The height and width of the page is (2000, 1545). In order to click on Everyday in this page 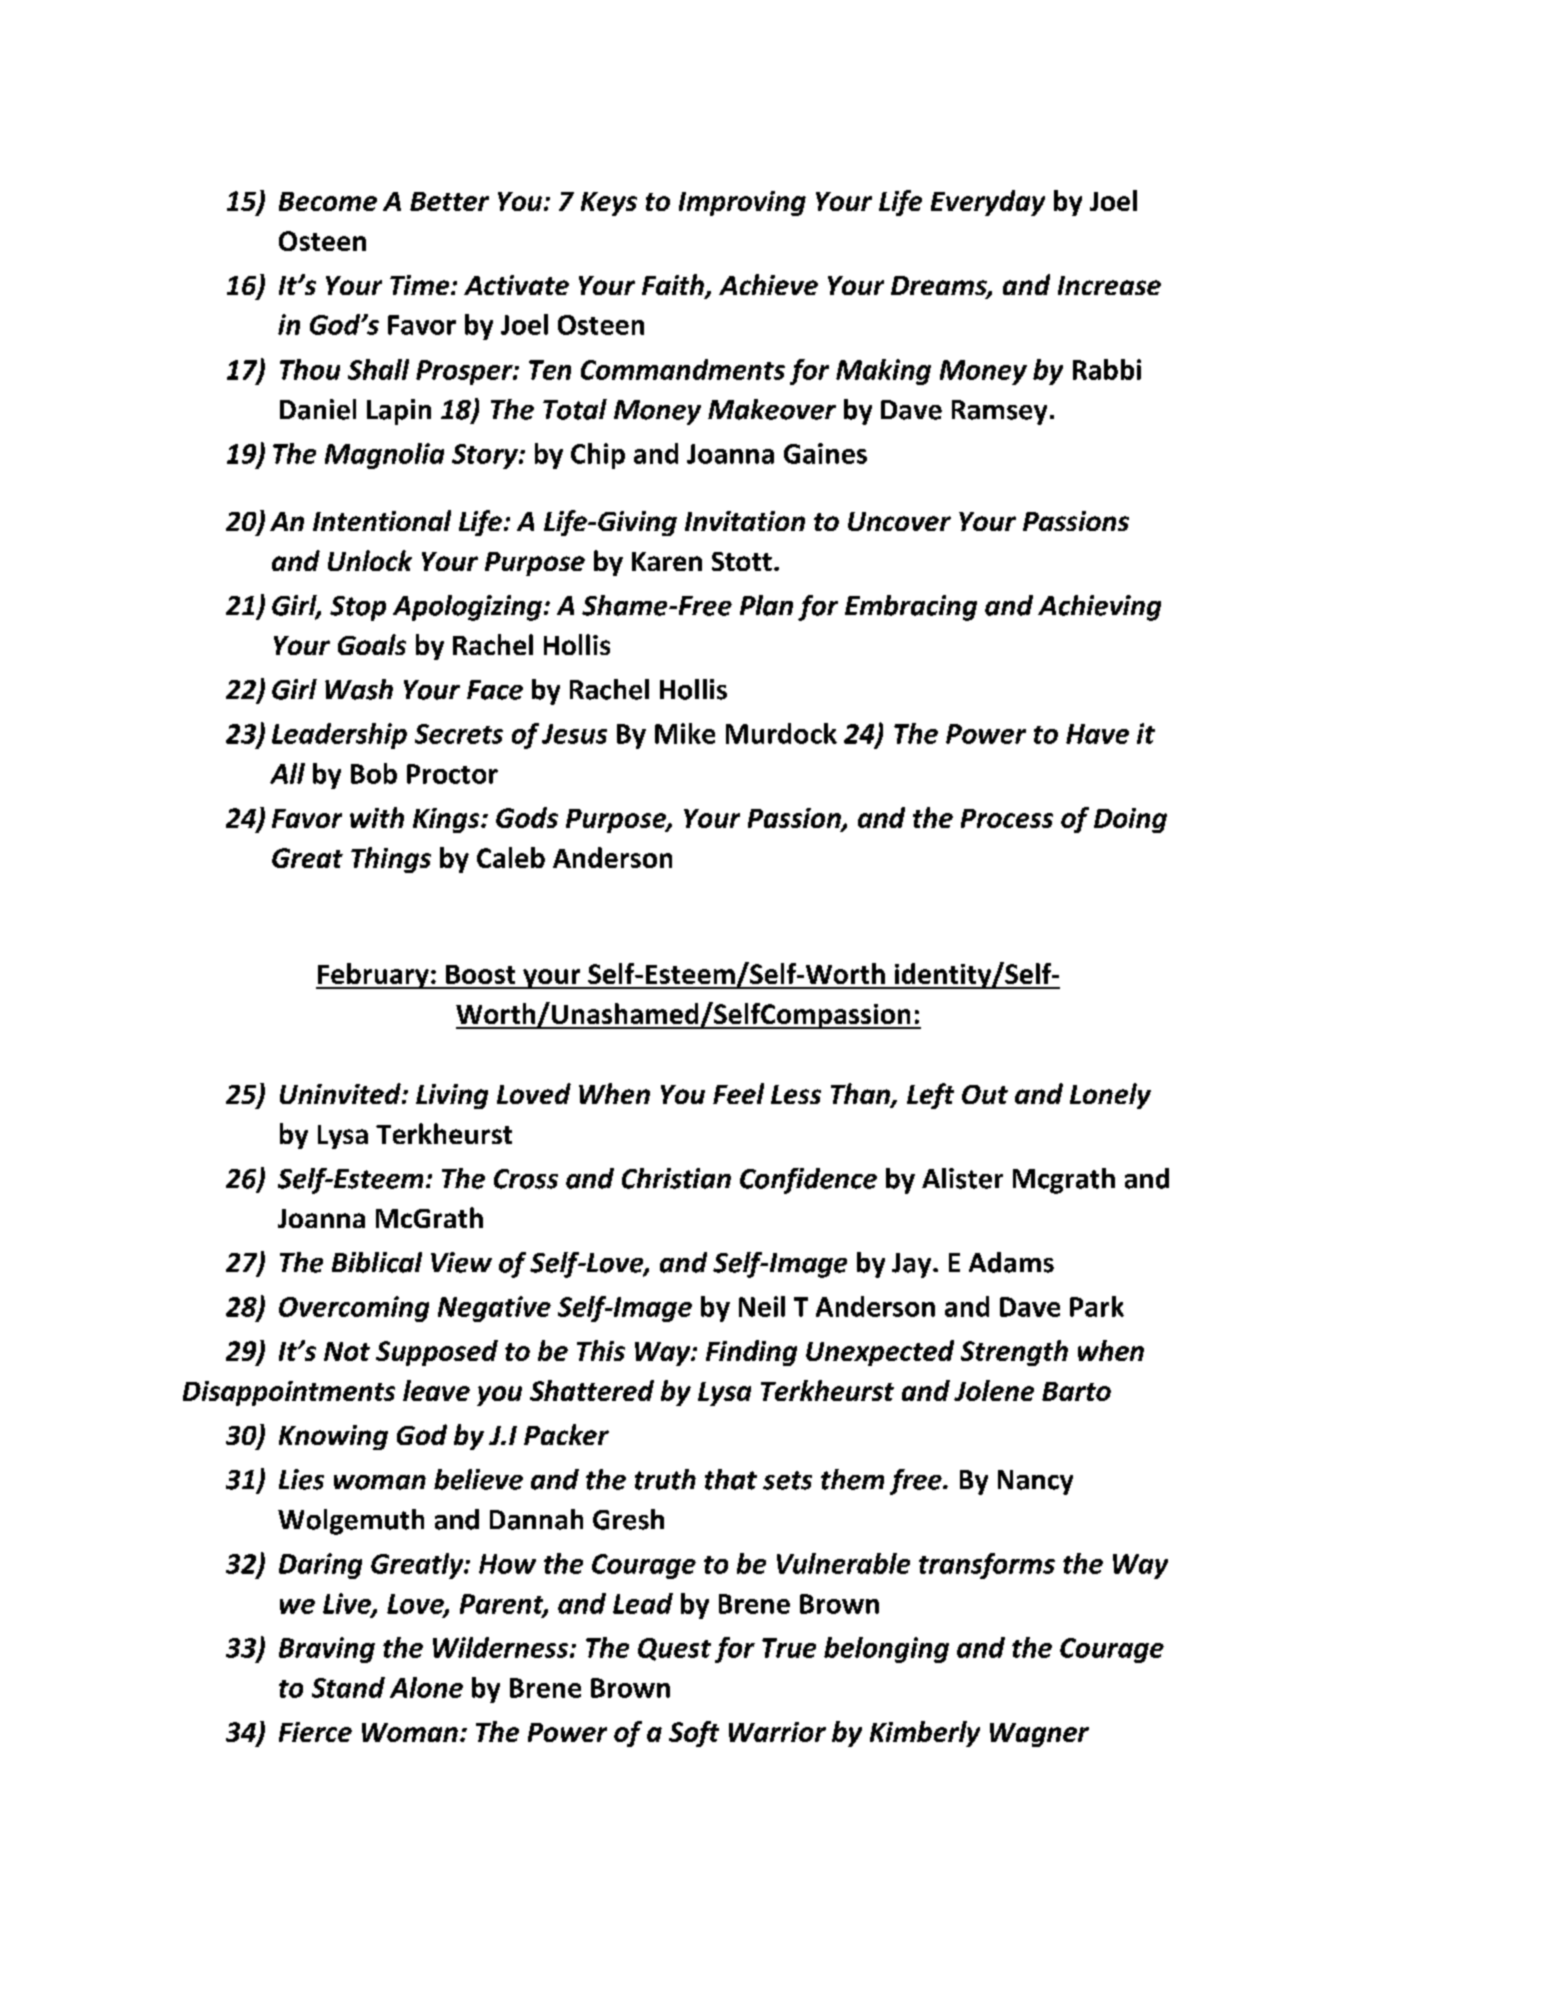, I will do `click(988, 203)`.
